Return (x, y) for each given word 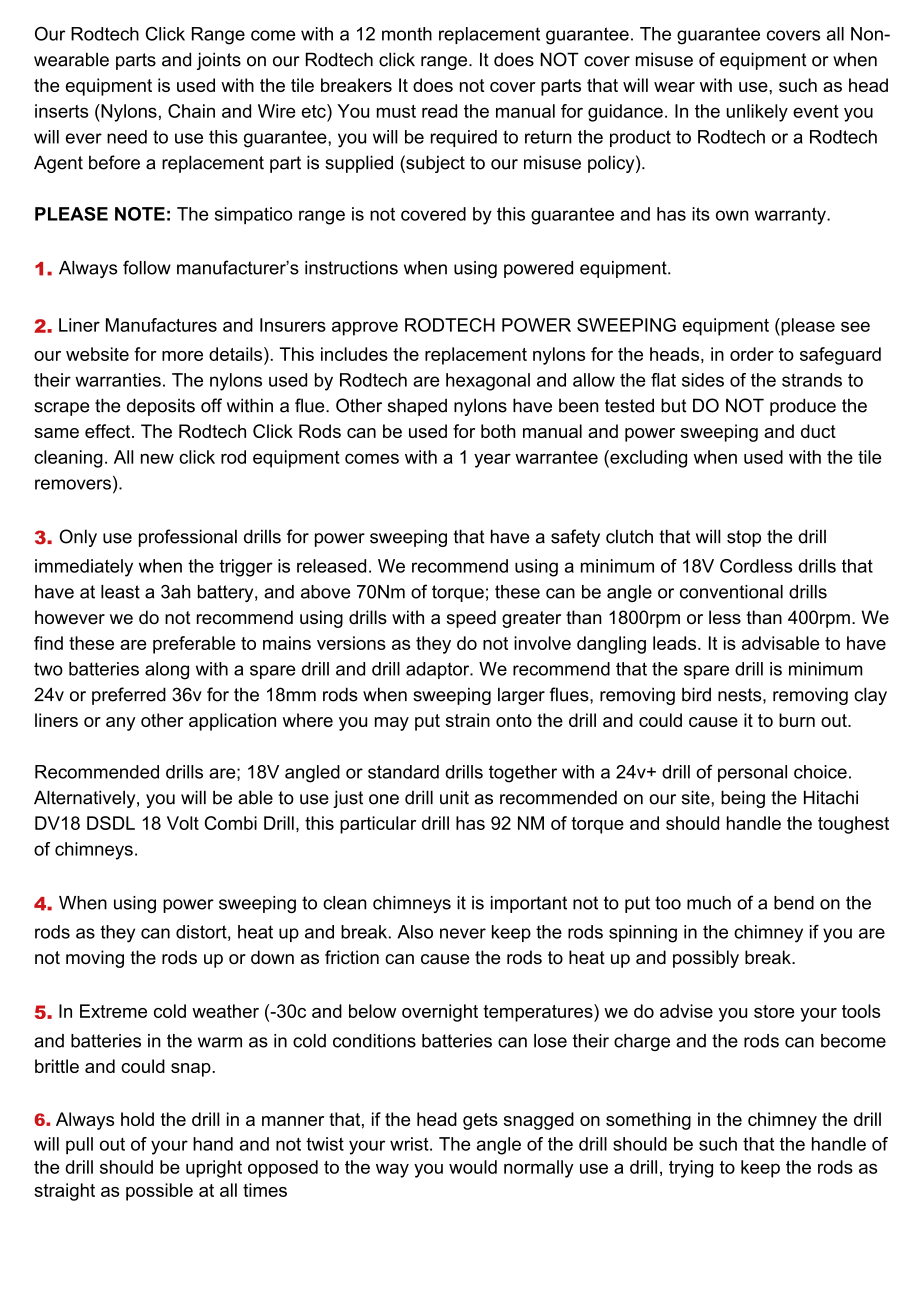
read (439, 111)
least (120, 592)
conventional (731, 592)
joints (219, 61)
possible (159, 1192)
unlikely (757, 113)
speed (471, 619)
